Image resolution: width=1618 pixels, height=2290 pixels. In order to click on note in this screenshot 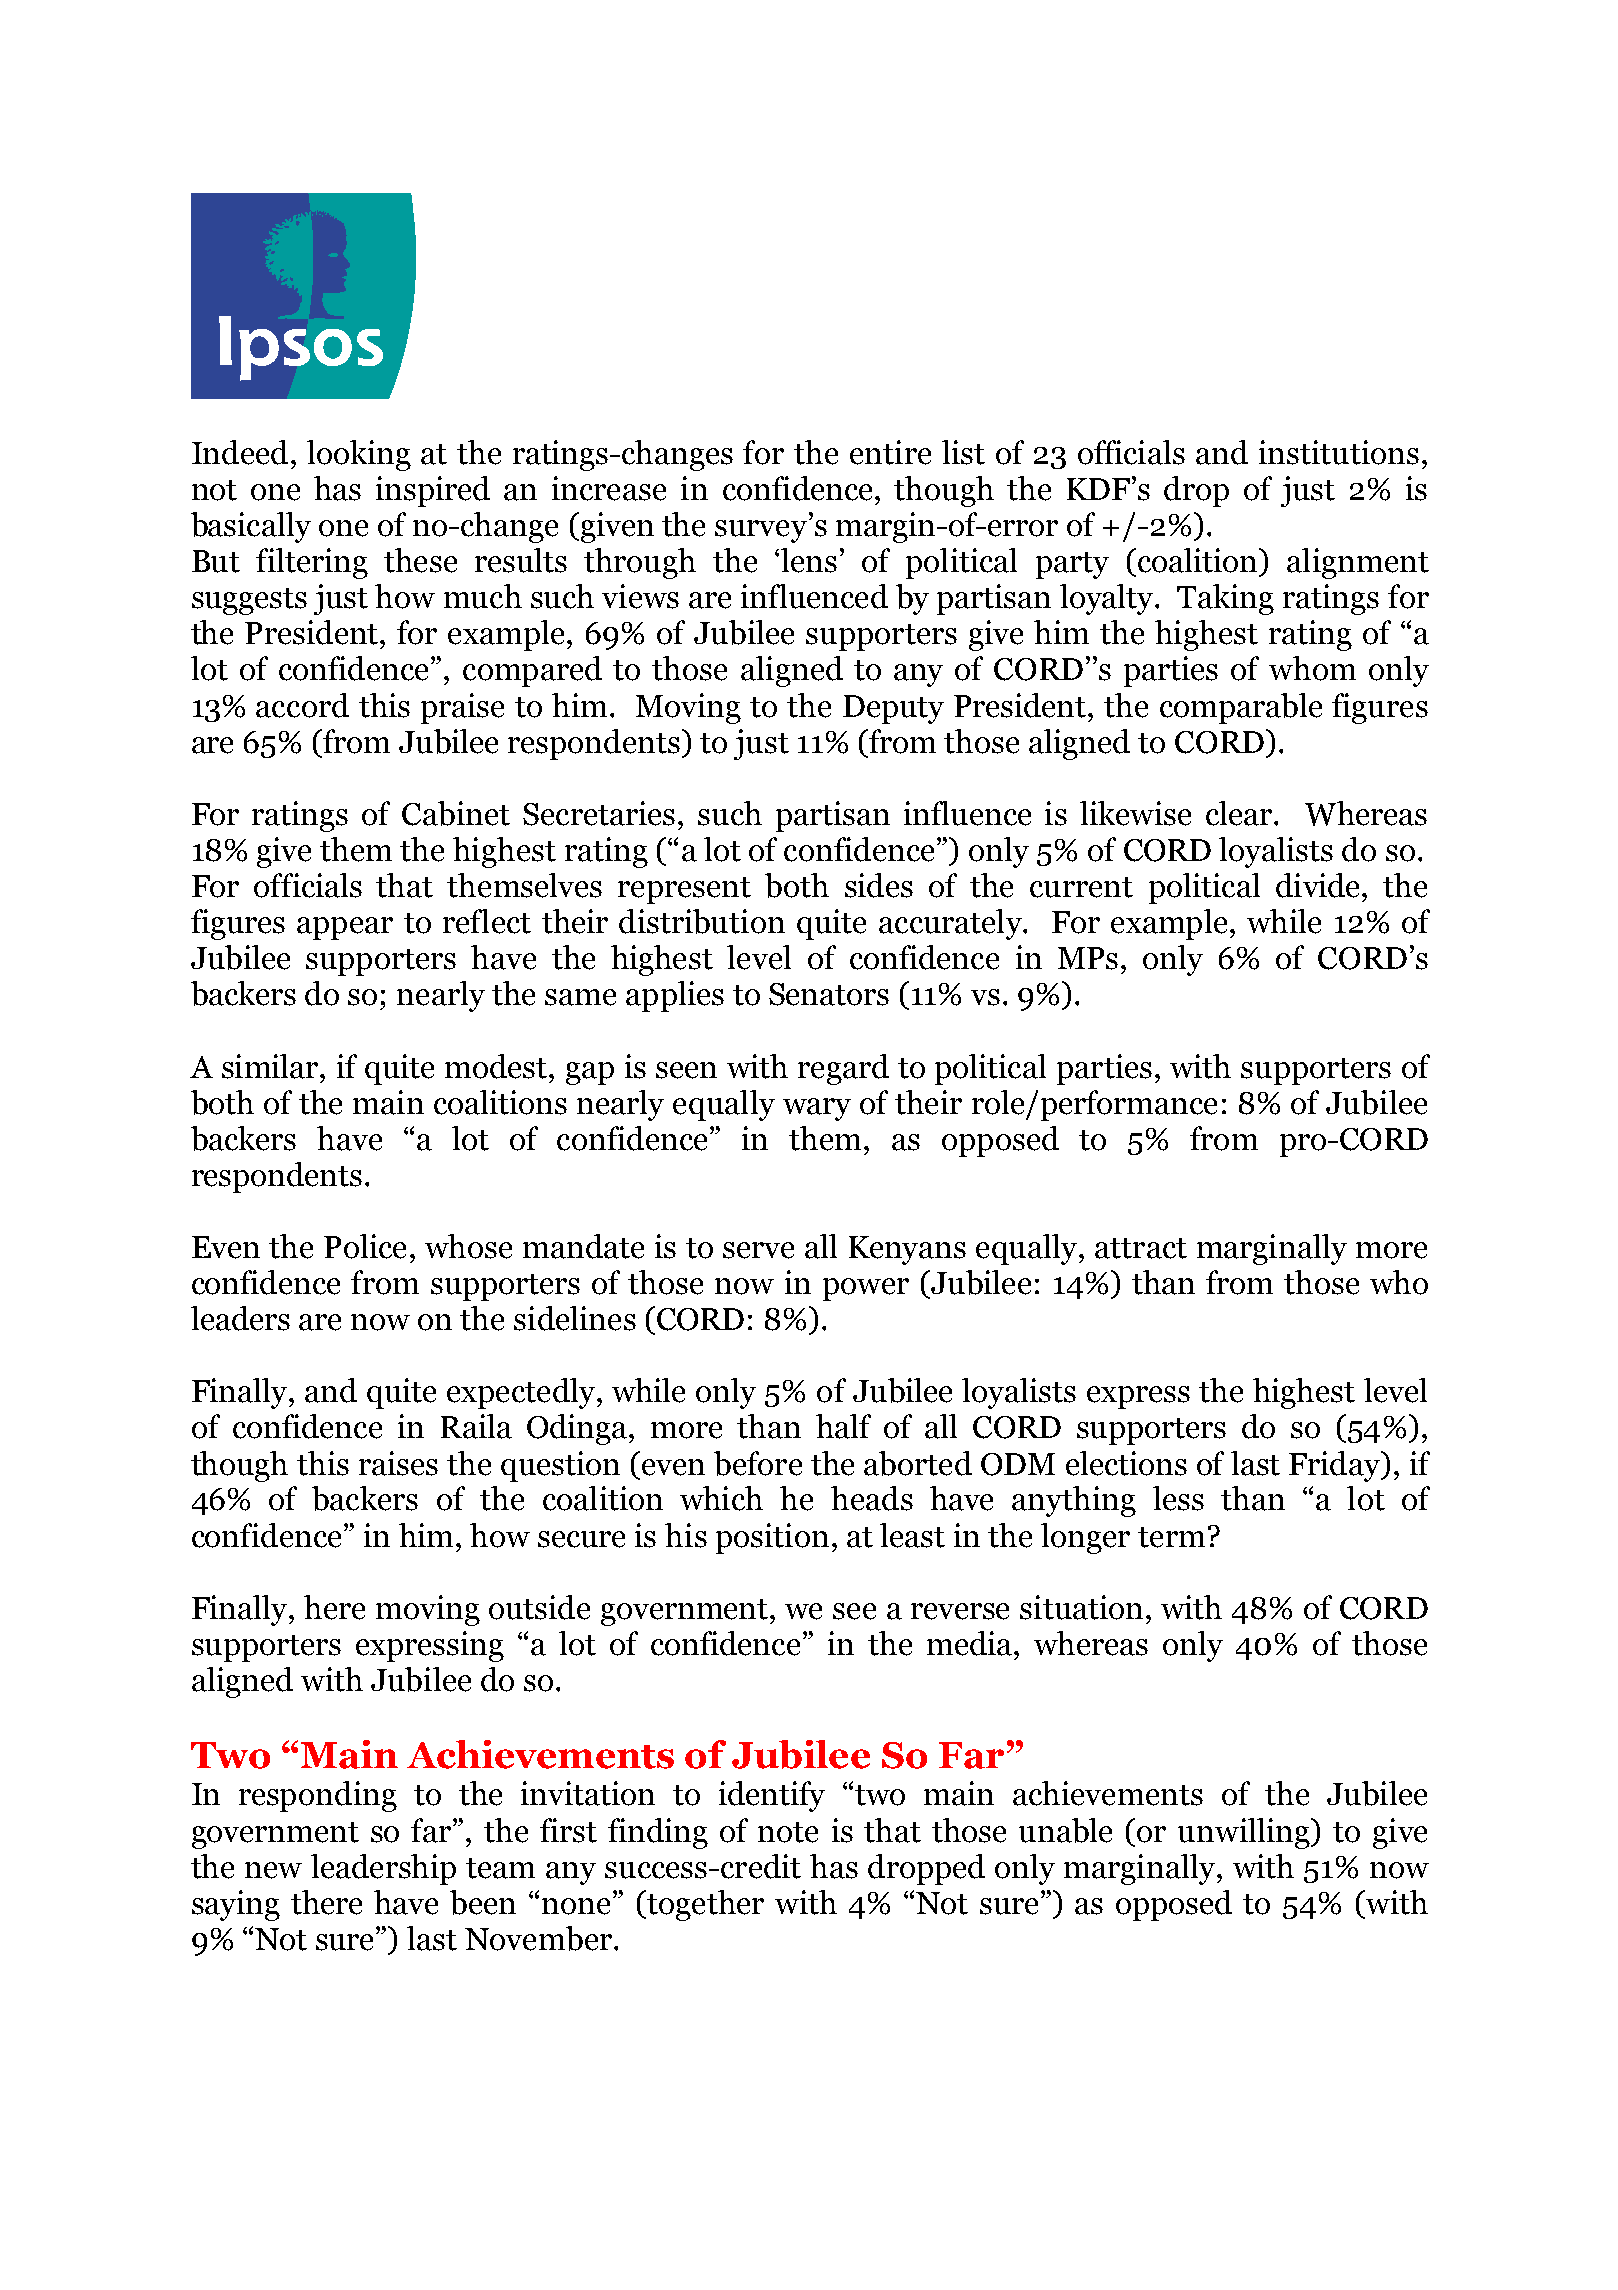, I will do `click(788, 1832)`.
